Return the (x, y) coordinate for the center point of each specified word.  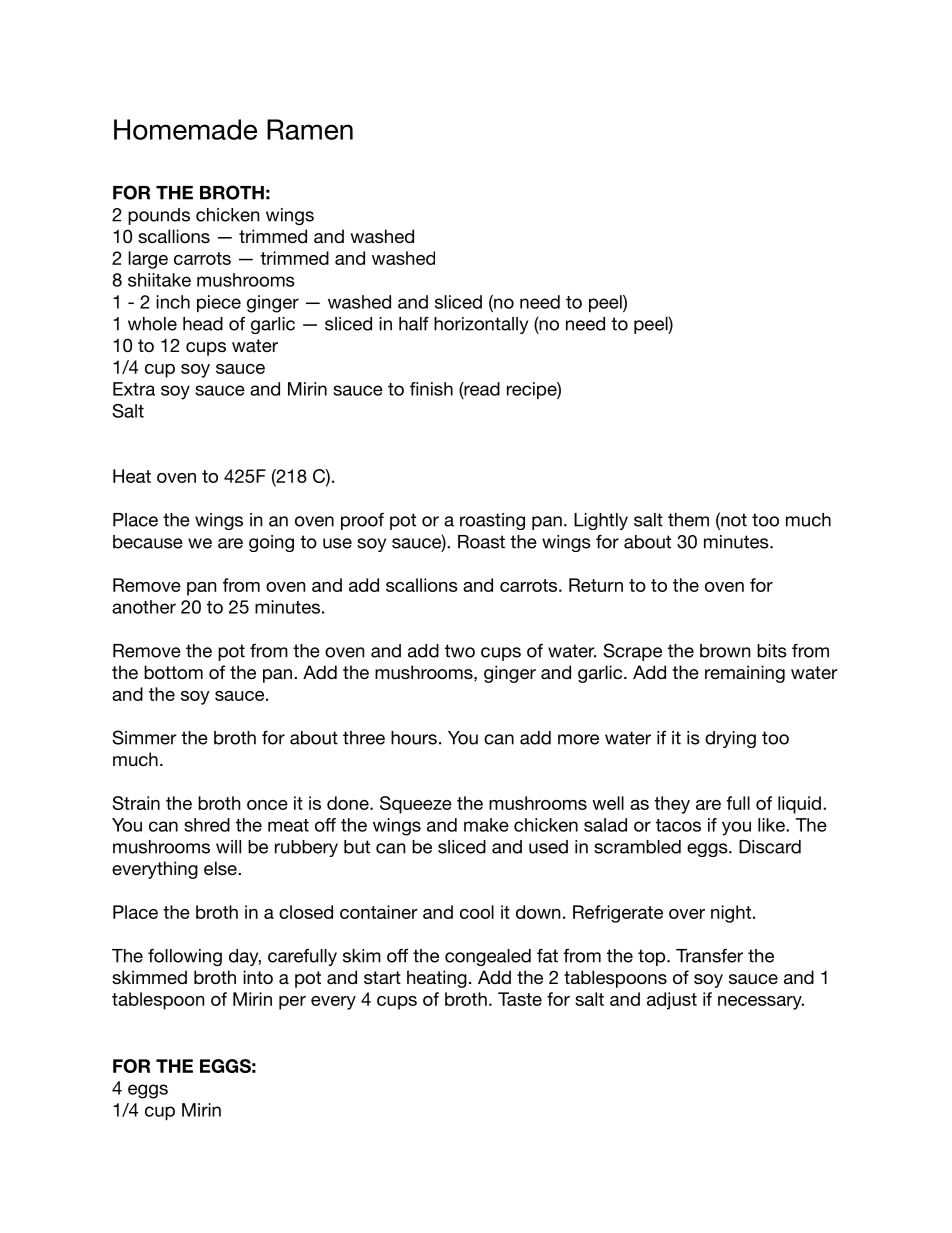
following (185, 957)
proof (362, 521)
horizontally (481, 325)
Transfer (709, 955)
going (271, 543)
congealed (488, 957)
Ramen (310, 129)
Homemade (185, 129)
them (688, 520)
